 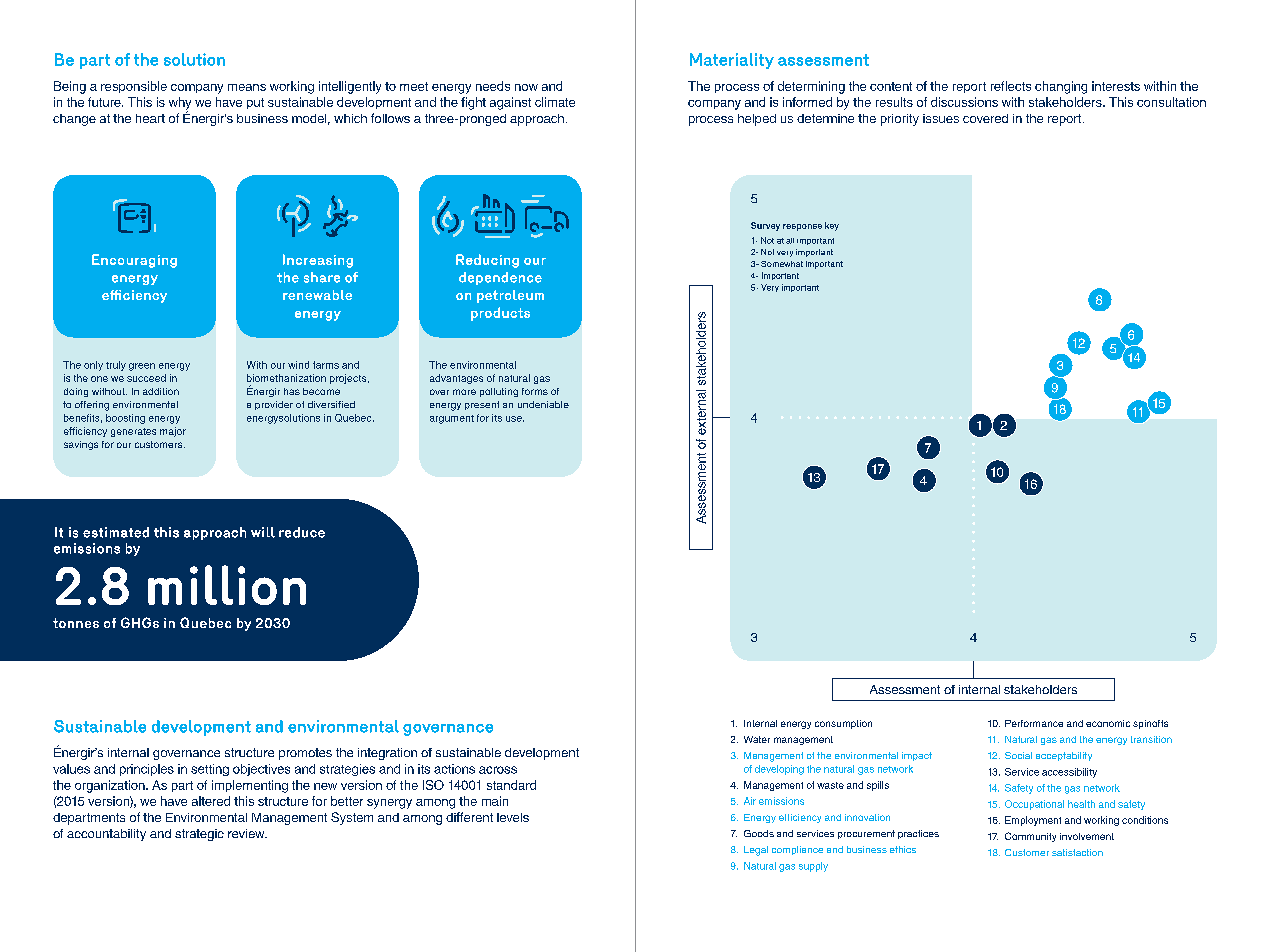 I want to click on forms, so click(x=535, y=391).
